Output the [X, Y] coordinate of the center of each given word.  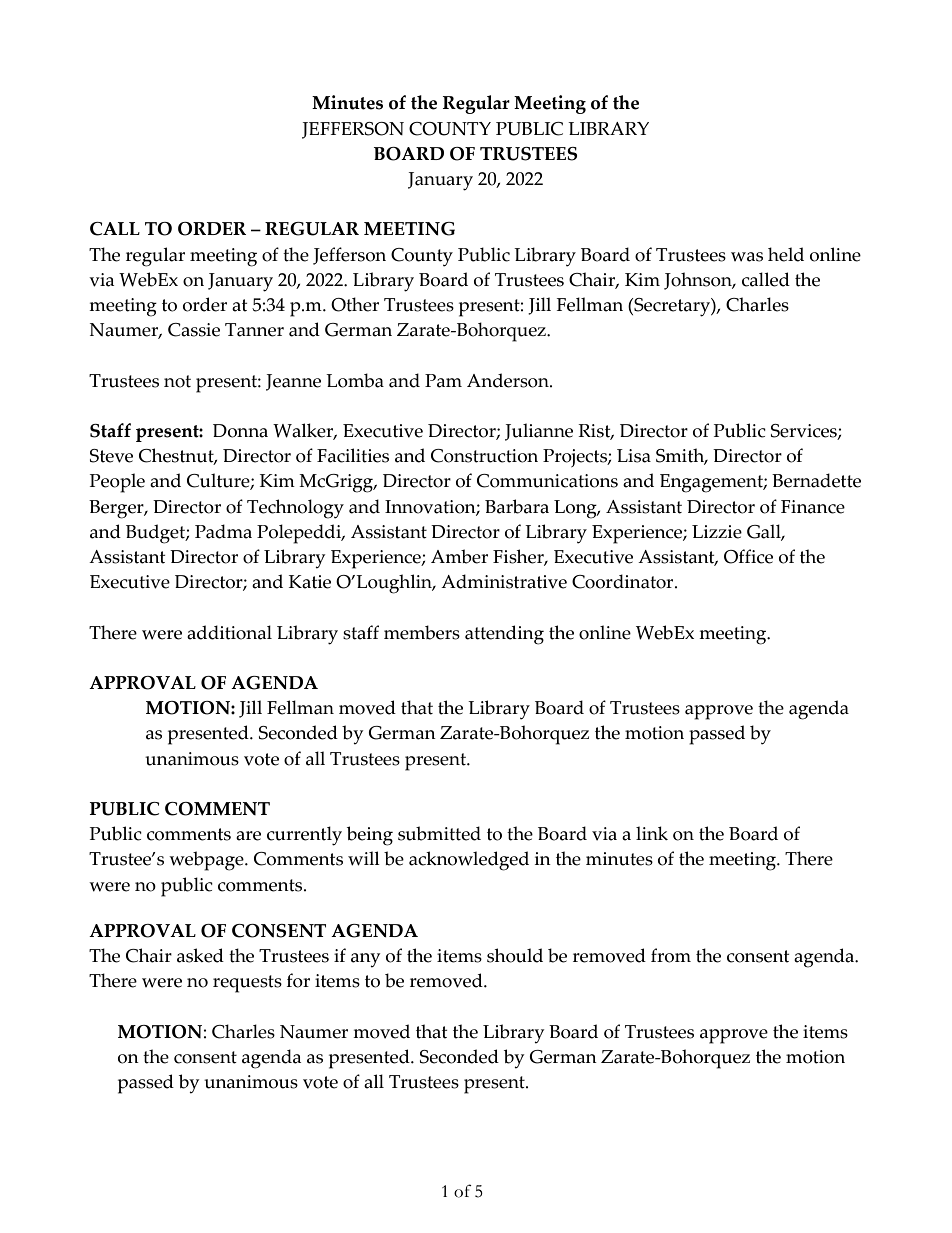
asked [200, 955]
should [515, 955]
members [422, 632]
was [747, 257]
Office [748, 556]
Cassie [194, 330]
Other [355, 304]
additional [229, 632]
